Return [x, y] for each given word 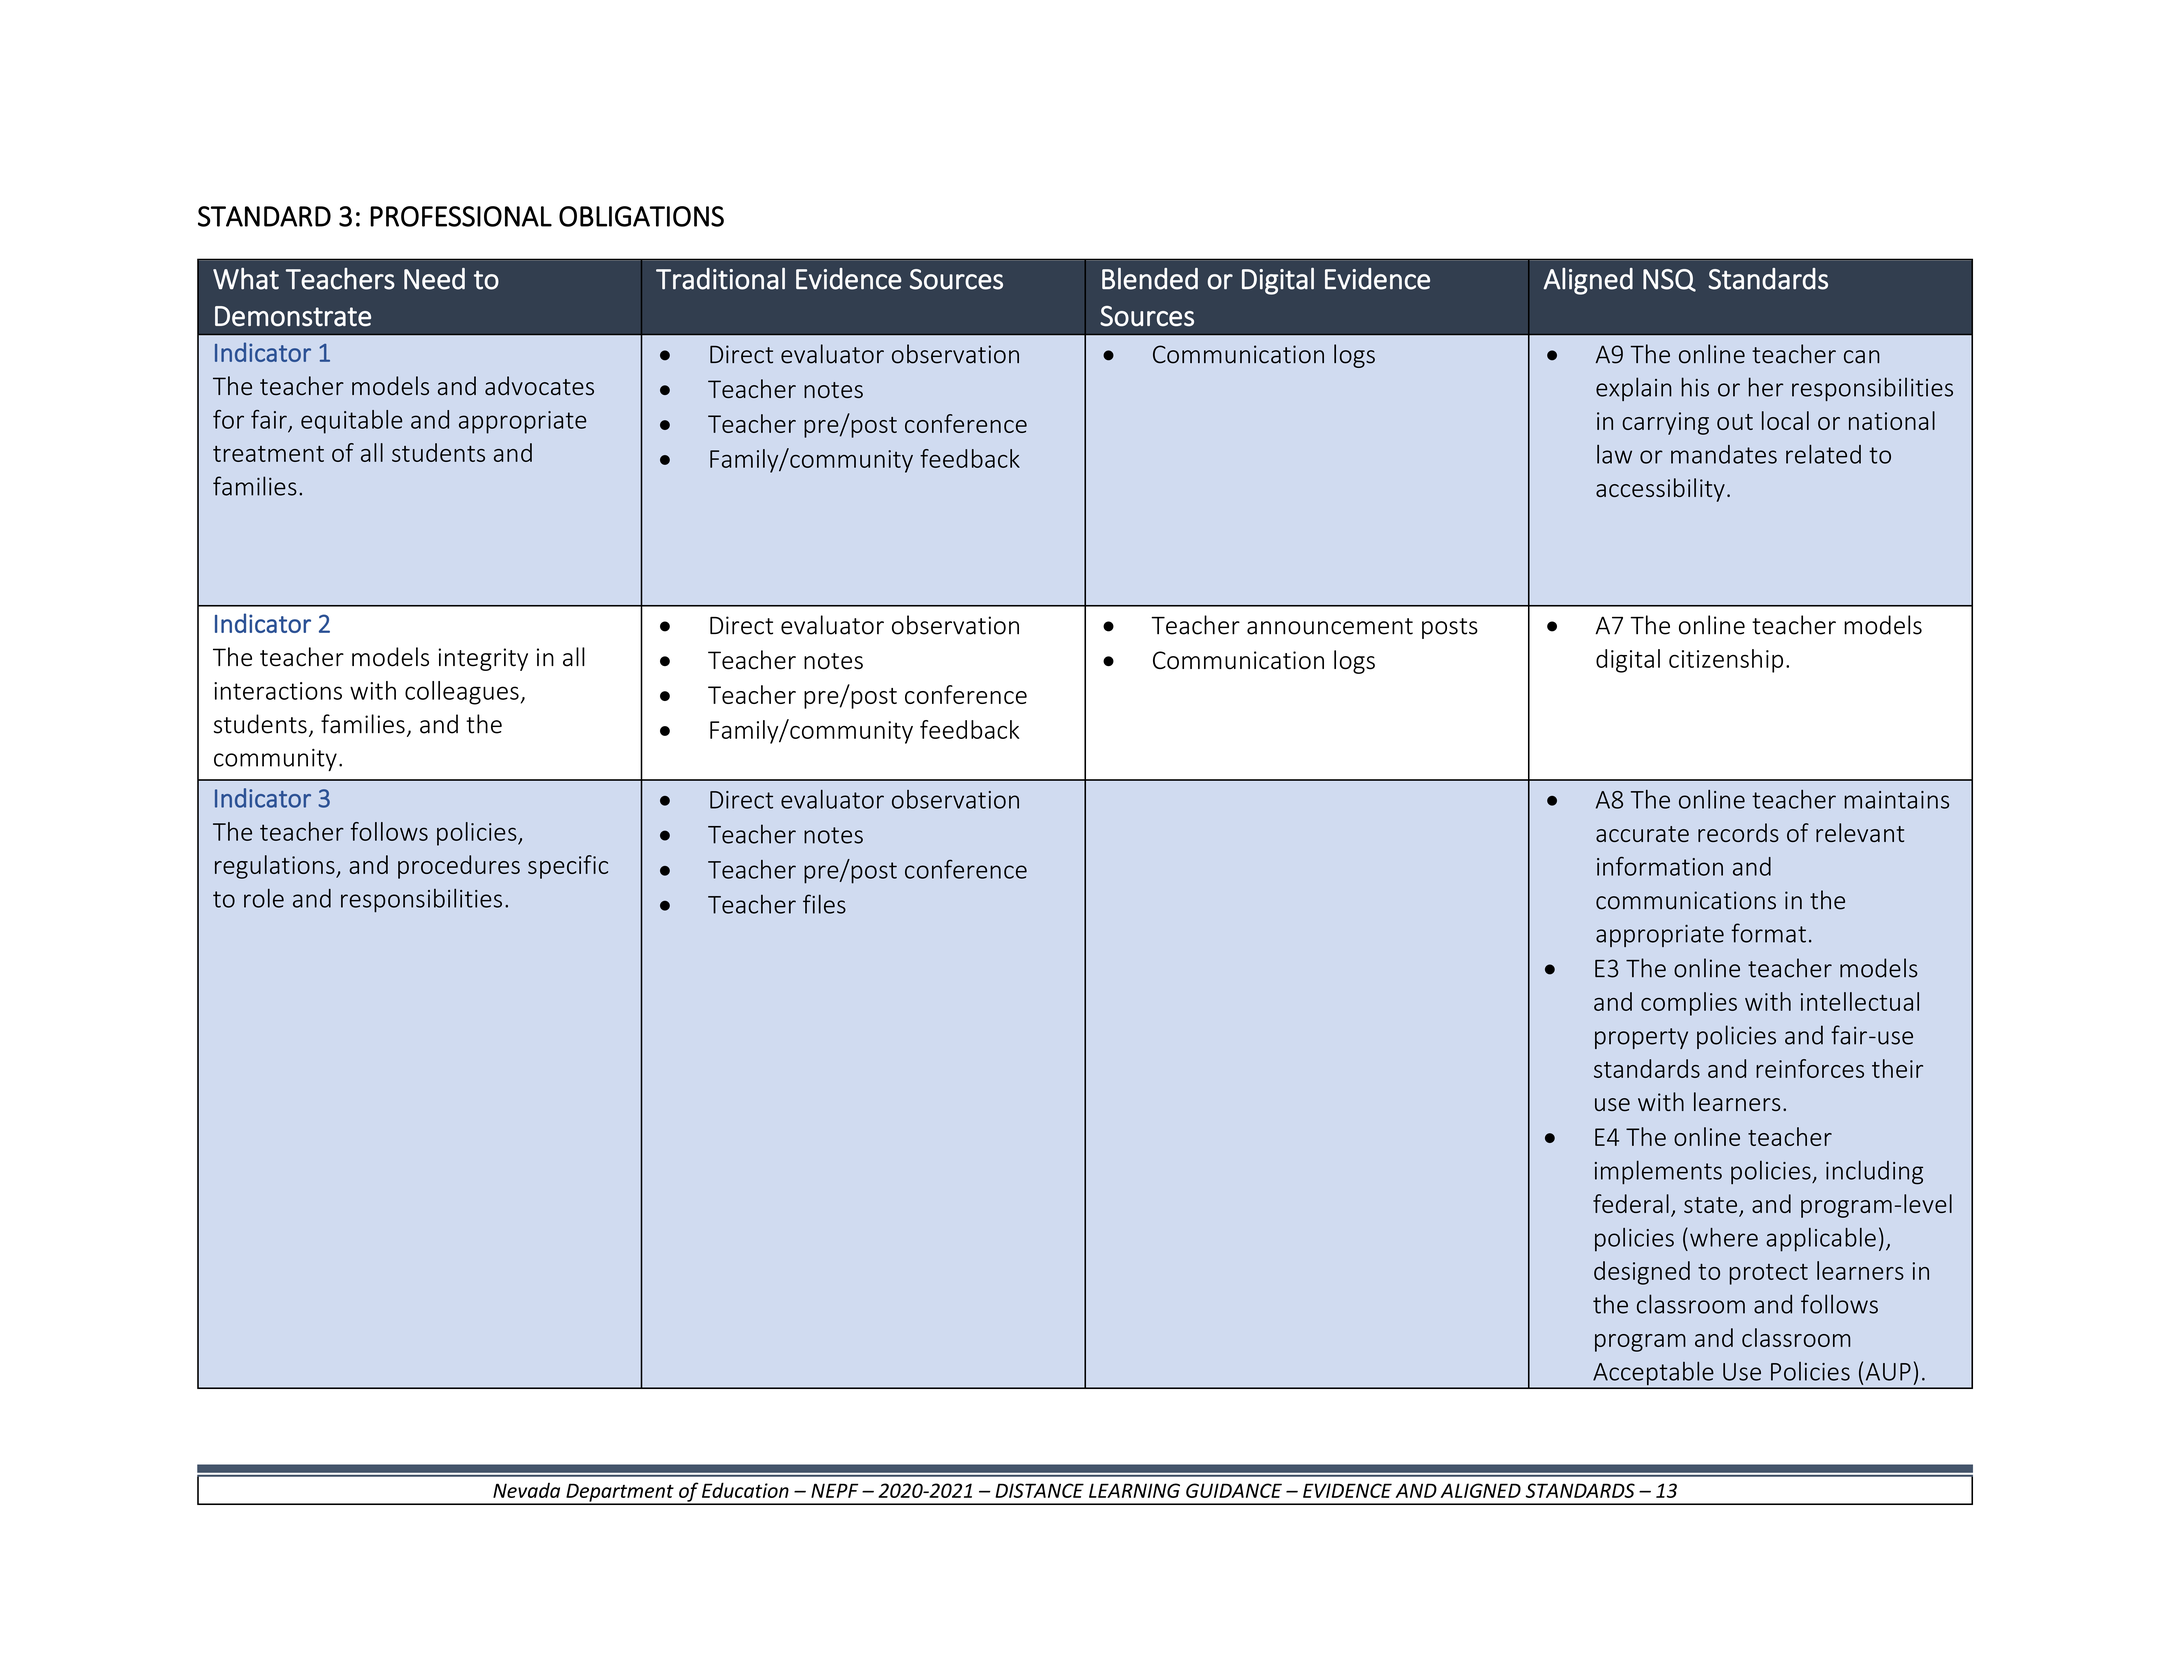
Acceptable [1653, 1374]
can [1862, 357]
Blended [1150, 278]
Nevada [526, 1490]
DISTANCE [1039, 1490]
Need [434, 279]
